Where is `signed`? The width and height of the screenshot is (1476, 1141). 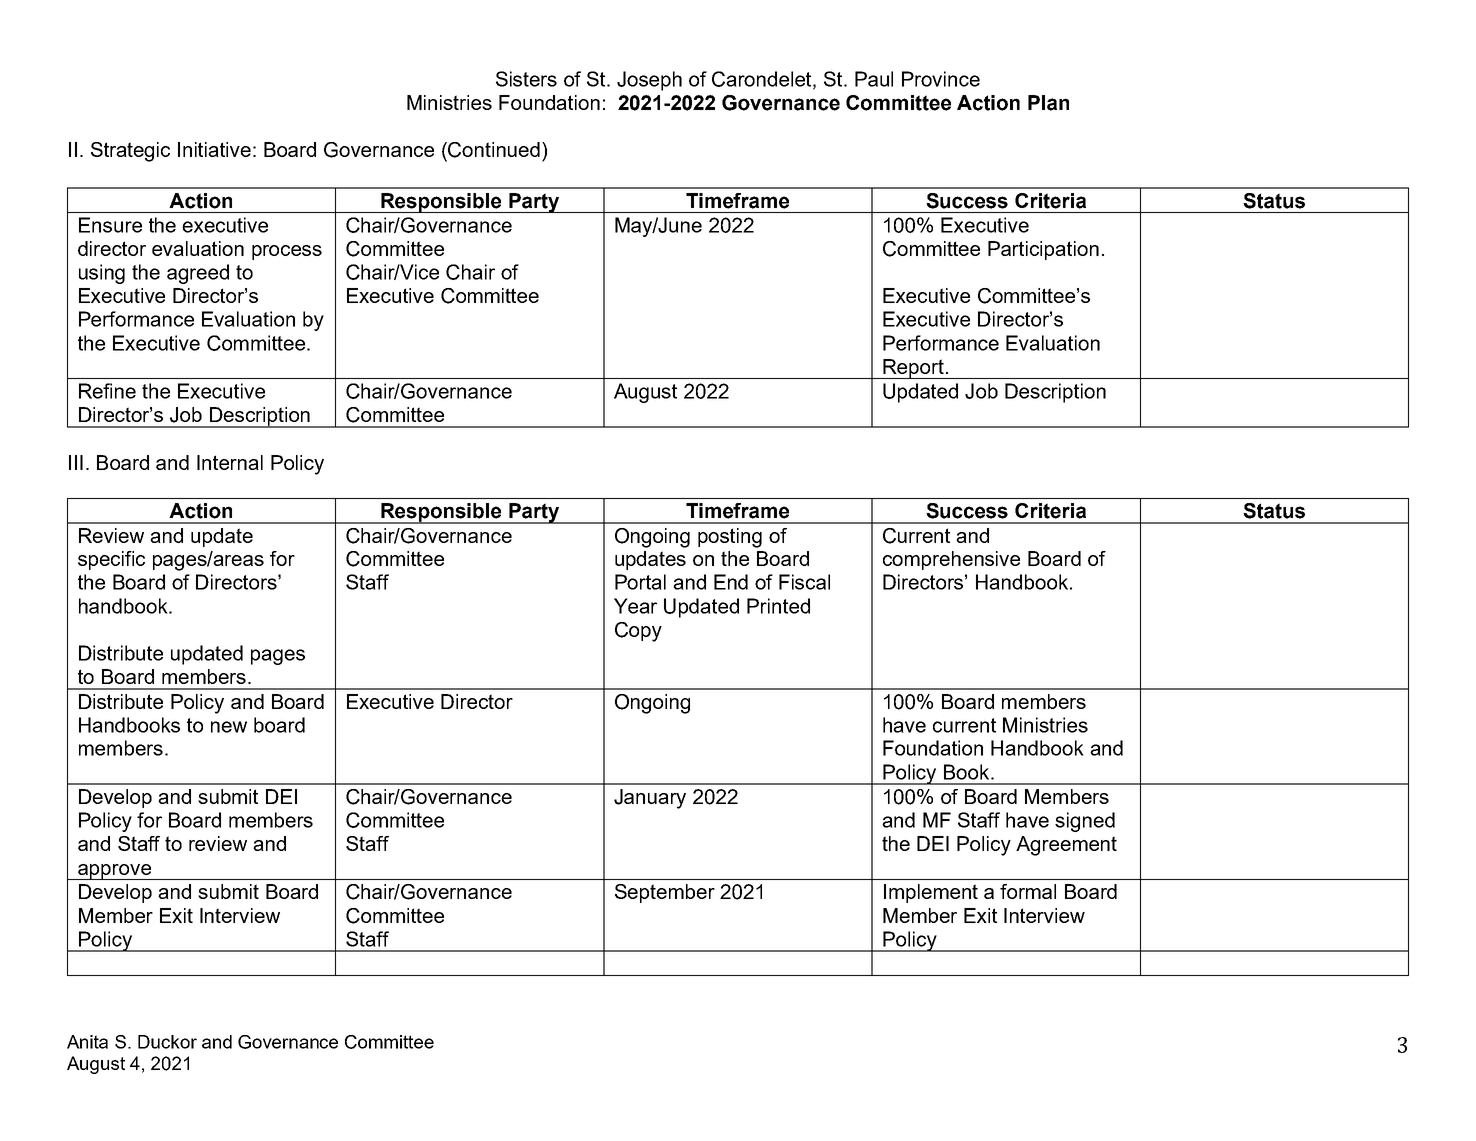 signed is located at coordinates (1085, 822).
